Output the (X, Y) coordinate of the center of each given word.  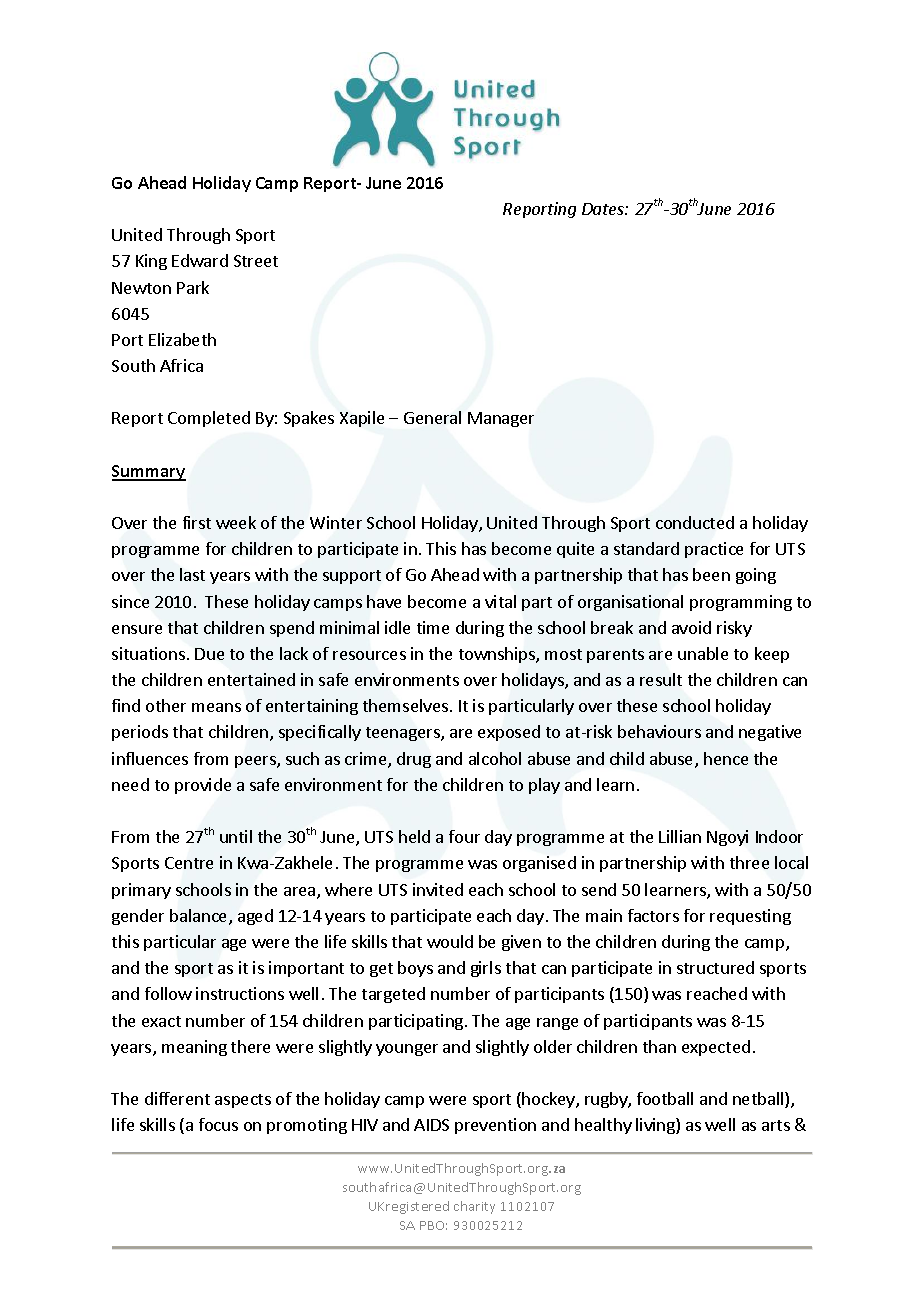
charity (474, 1207)
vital (500, 601)
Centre (189, 863)
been (711, 574)
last (192, 574)
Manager (501, 419)
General (432, 417)
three (749, 862)
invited (438, 889)
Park (193, 287)
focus (218, 1124)
